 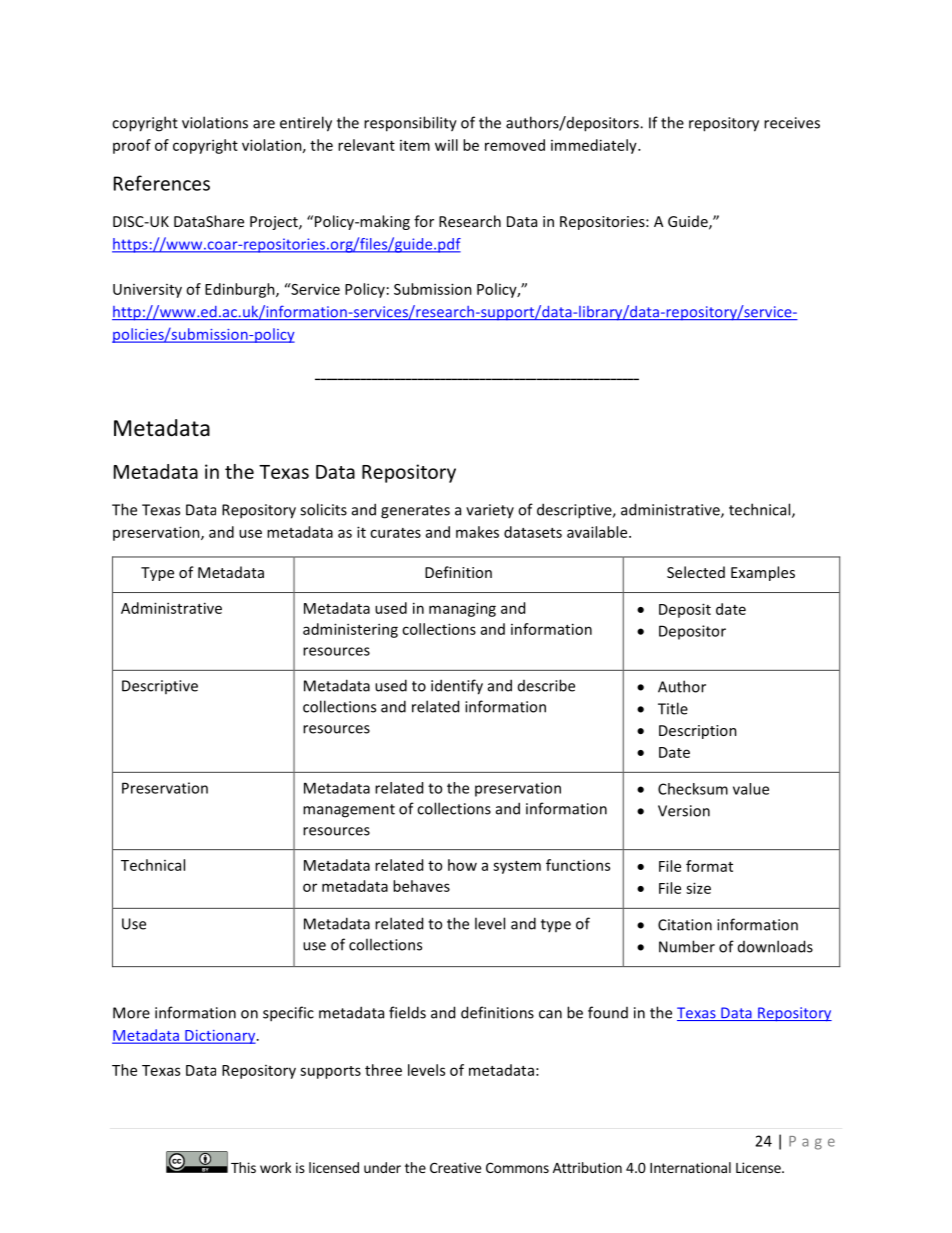 I want to click on how, so click(x=462, y=865).
